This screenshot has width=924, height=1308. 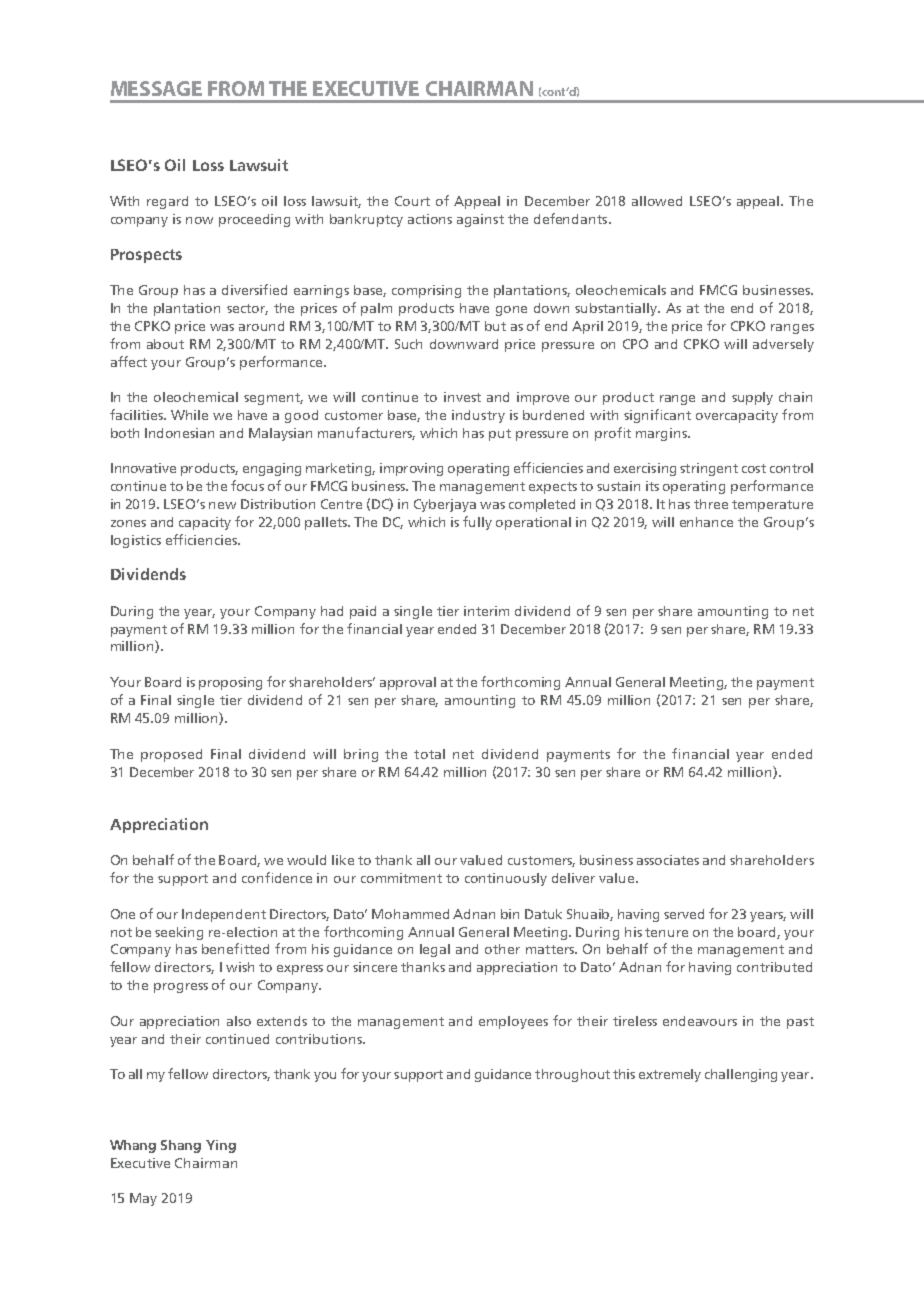 What do you see at coordinates (156, 88) in the screenshot?
I see `MESSAGE` at bounding box center [156, 88].
